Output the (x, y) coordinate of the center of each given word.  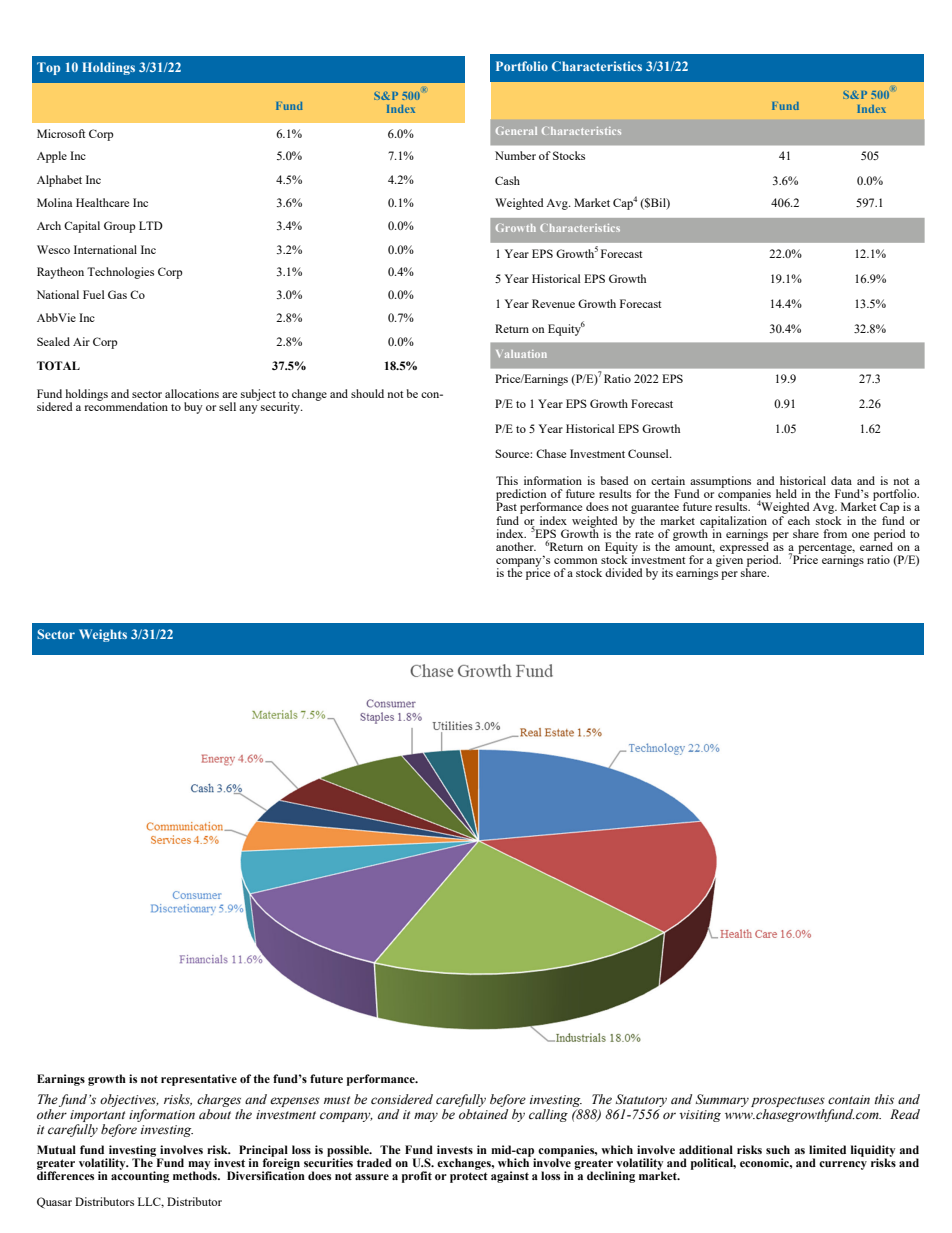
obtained (483, 1114)
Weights (103, 635)
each (799, 520)
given (729, 560)
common (575, 561)
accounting (140, 1176)
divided (624, 572)
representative (199, 1080)
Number (515, 155)
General (516, 131)
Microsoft (61, 133)
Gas (117, 294)
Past (506, 506)
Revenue (553, 303)
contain (849, 1099)
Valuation (521, 354)
